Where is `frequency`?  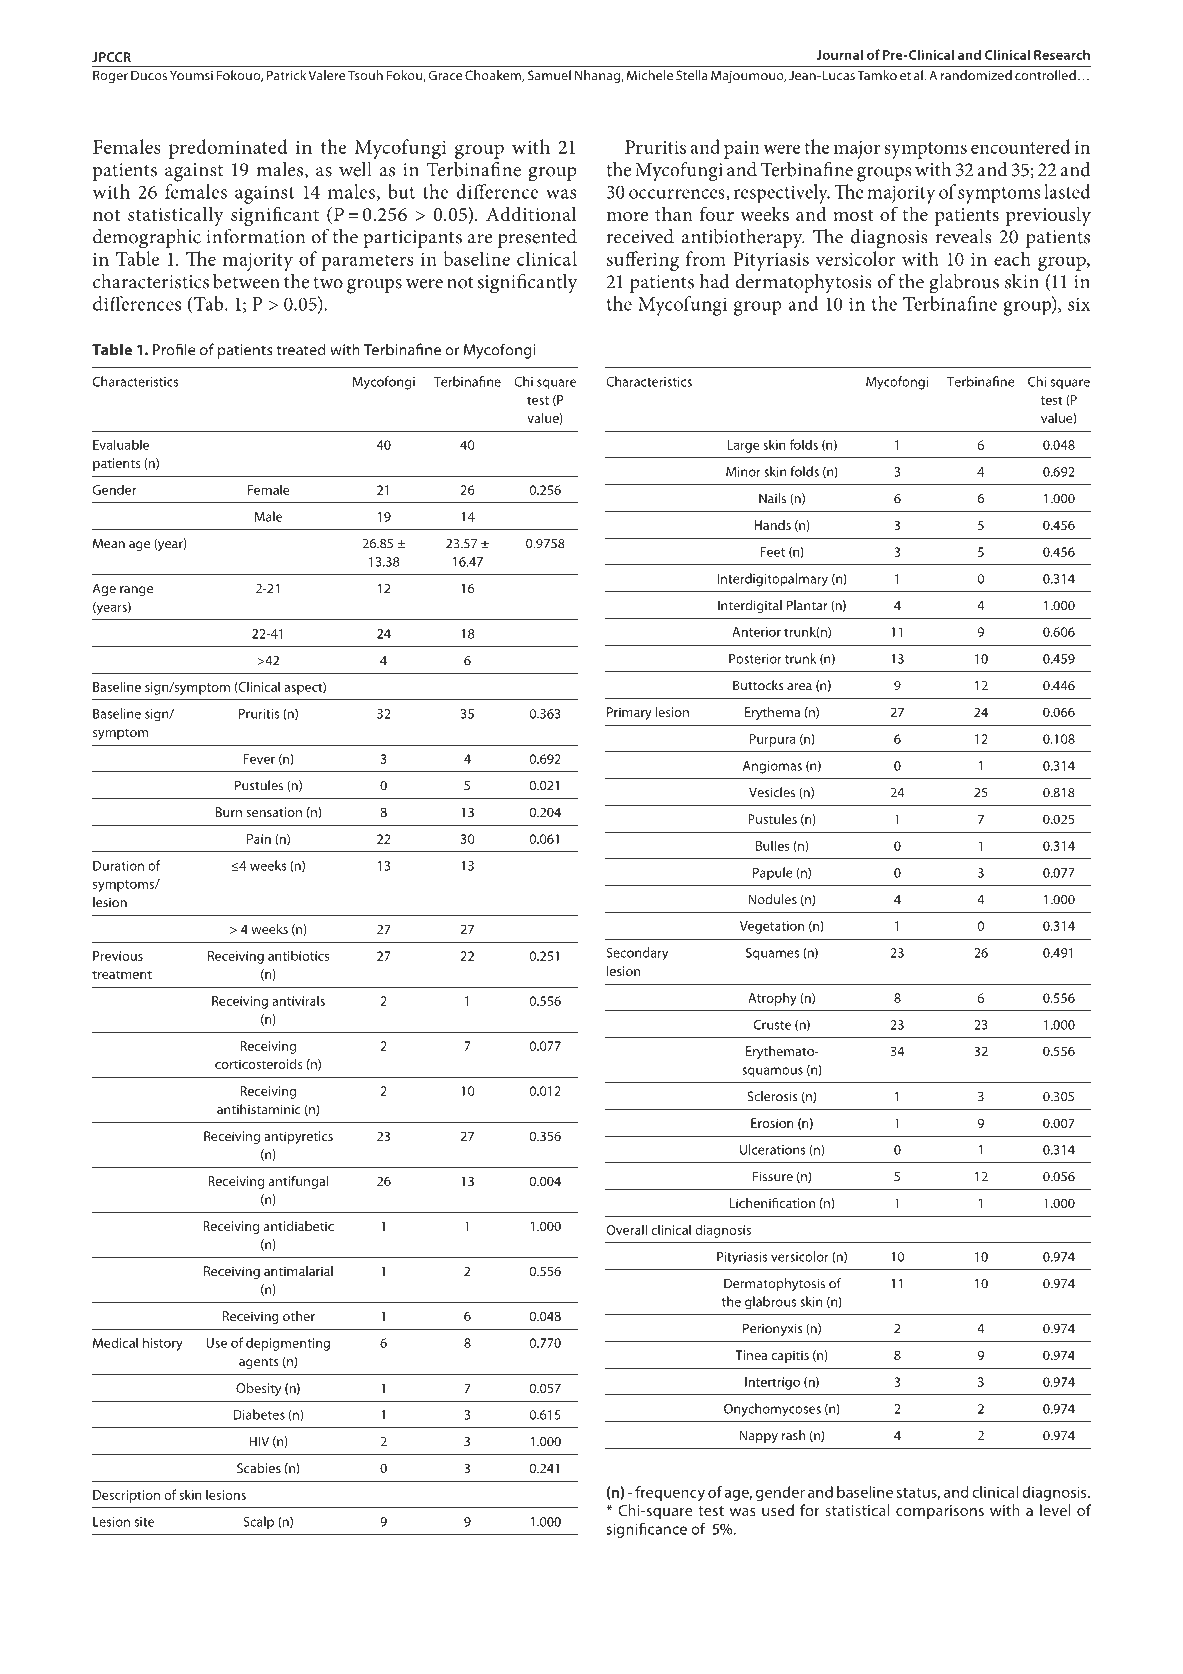
frequency is located at coordinates (670, 1493).
